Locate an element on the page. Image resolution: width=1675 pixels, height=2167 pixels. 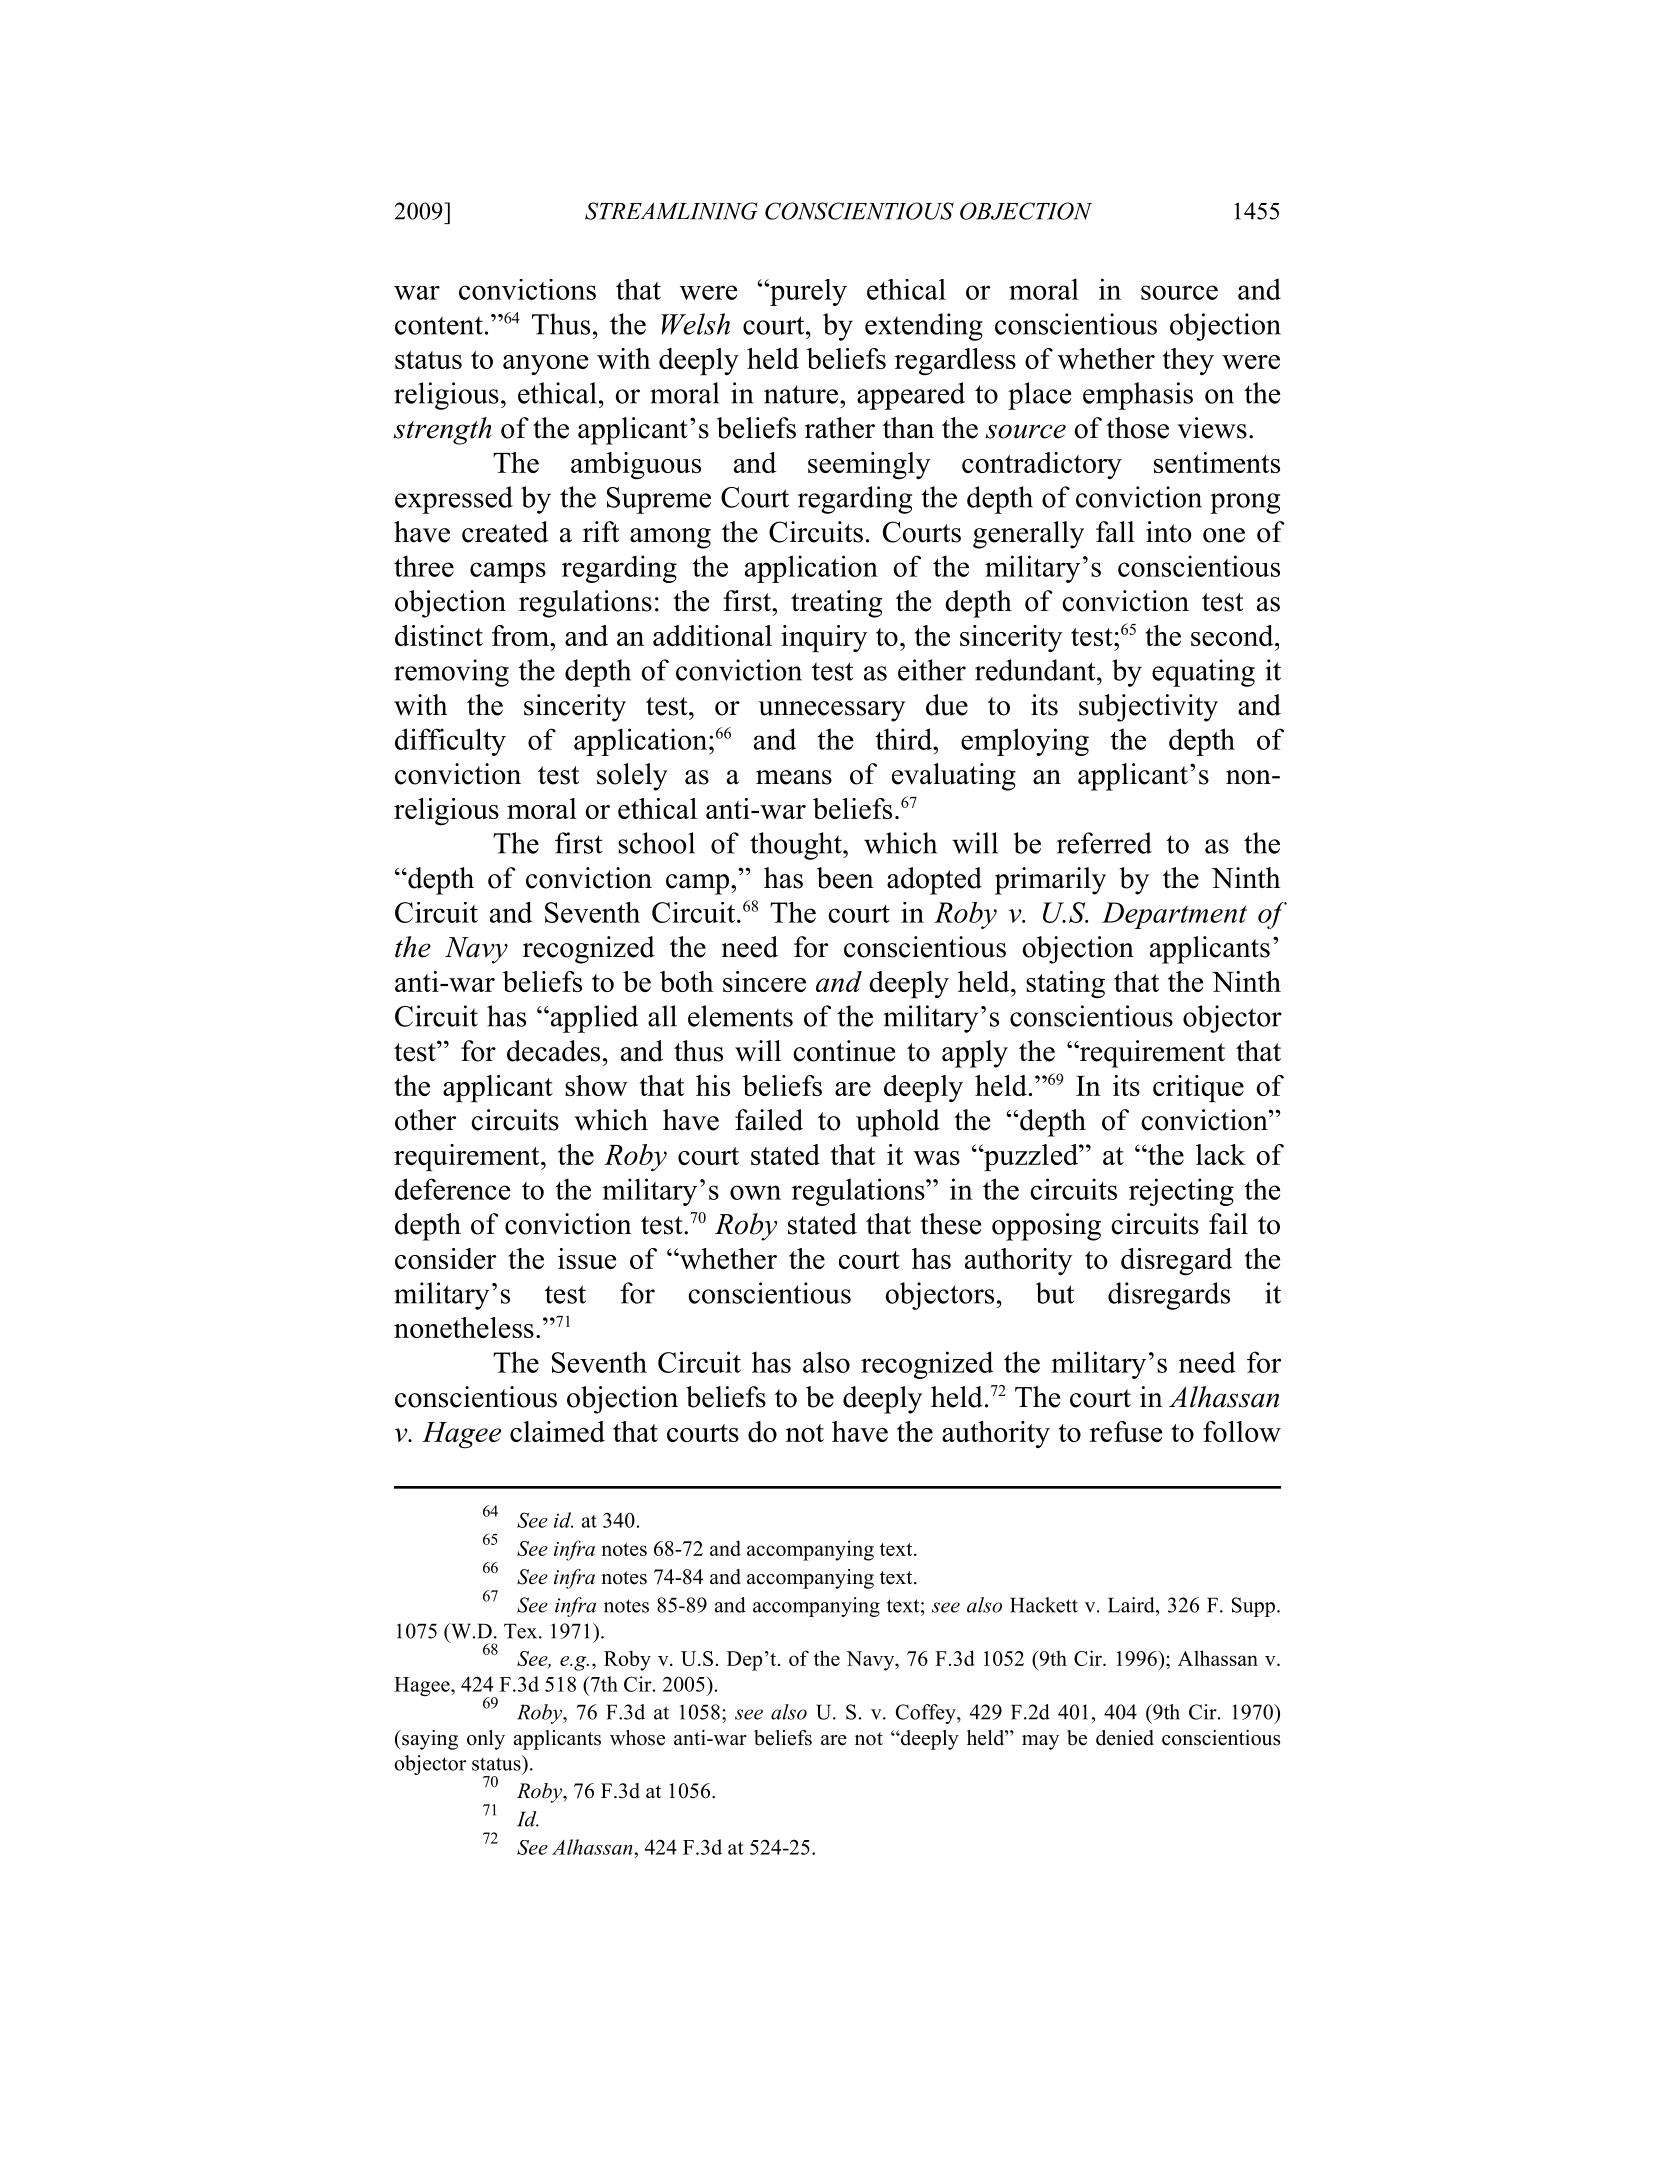
issue is located at coordinates (587, 1258).
